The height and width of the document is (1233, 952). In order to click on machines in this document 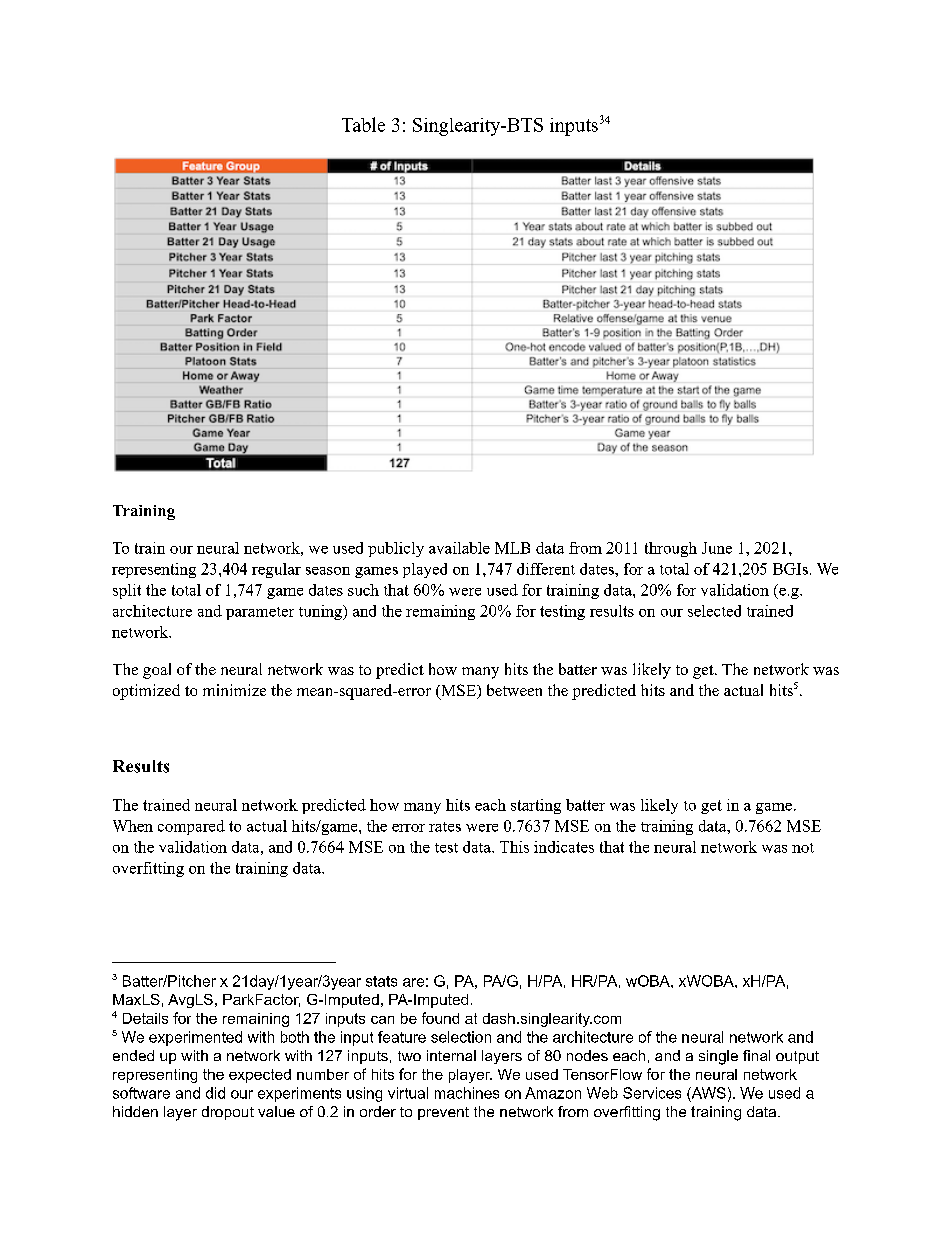, I will do `click(467, 1093)`.
